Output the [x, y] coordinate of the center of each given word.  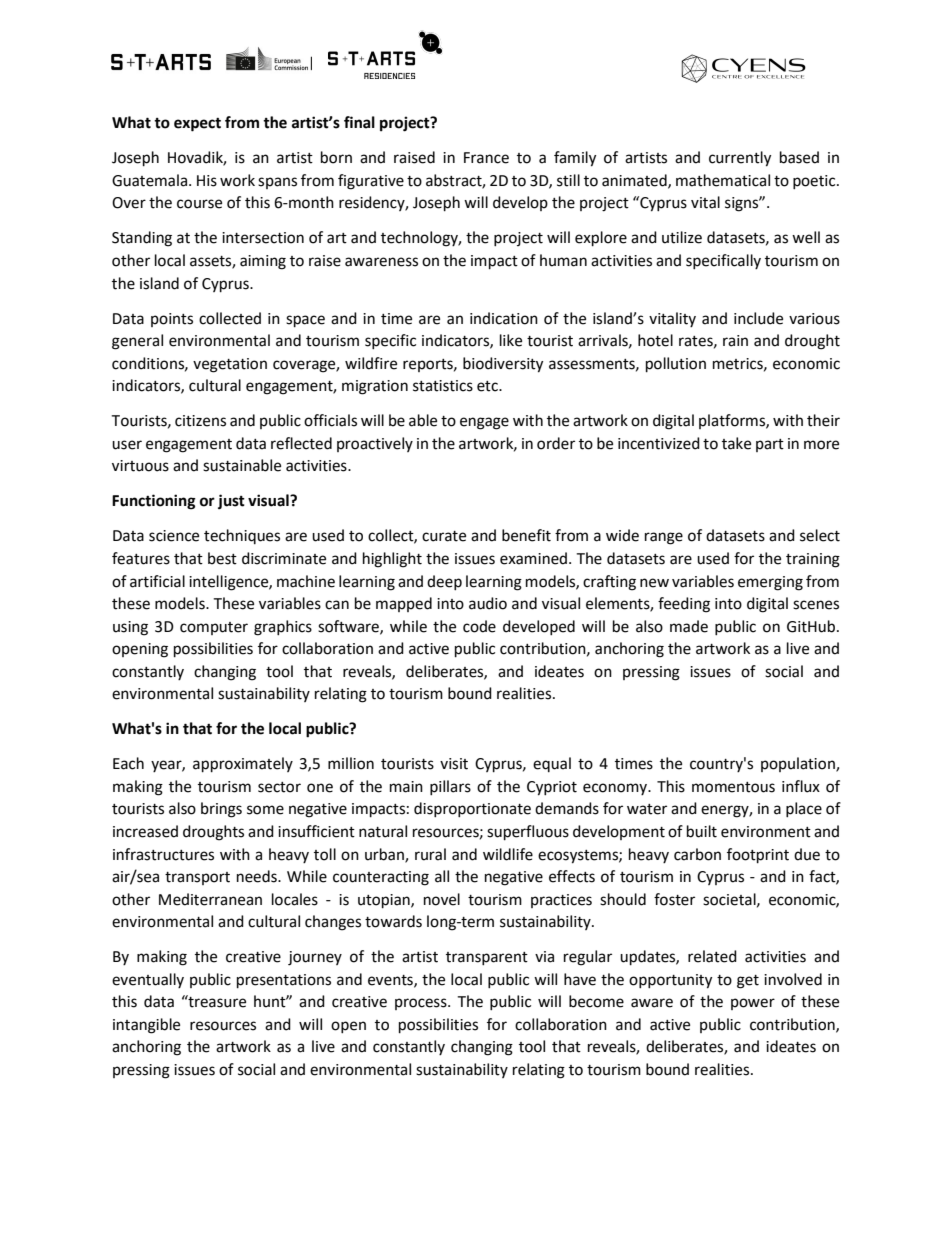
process [422, 1004]
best [222, 558]
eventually [148, 980]
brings [221, 810]
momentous [733, 787]
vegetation [230, 365]
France [486, 158]
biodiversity [503, 365]
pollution [676, 365]
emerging [770, 583]
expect [197, 125]
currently [740, 159]
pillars [450, 787]
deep [444, 582]
